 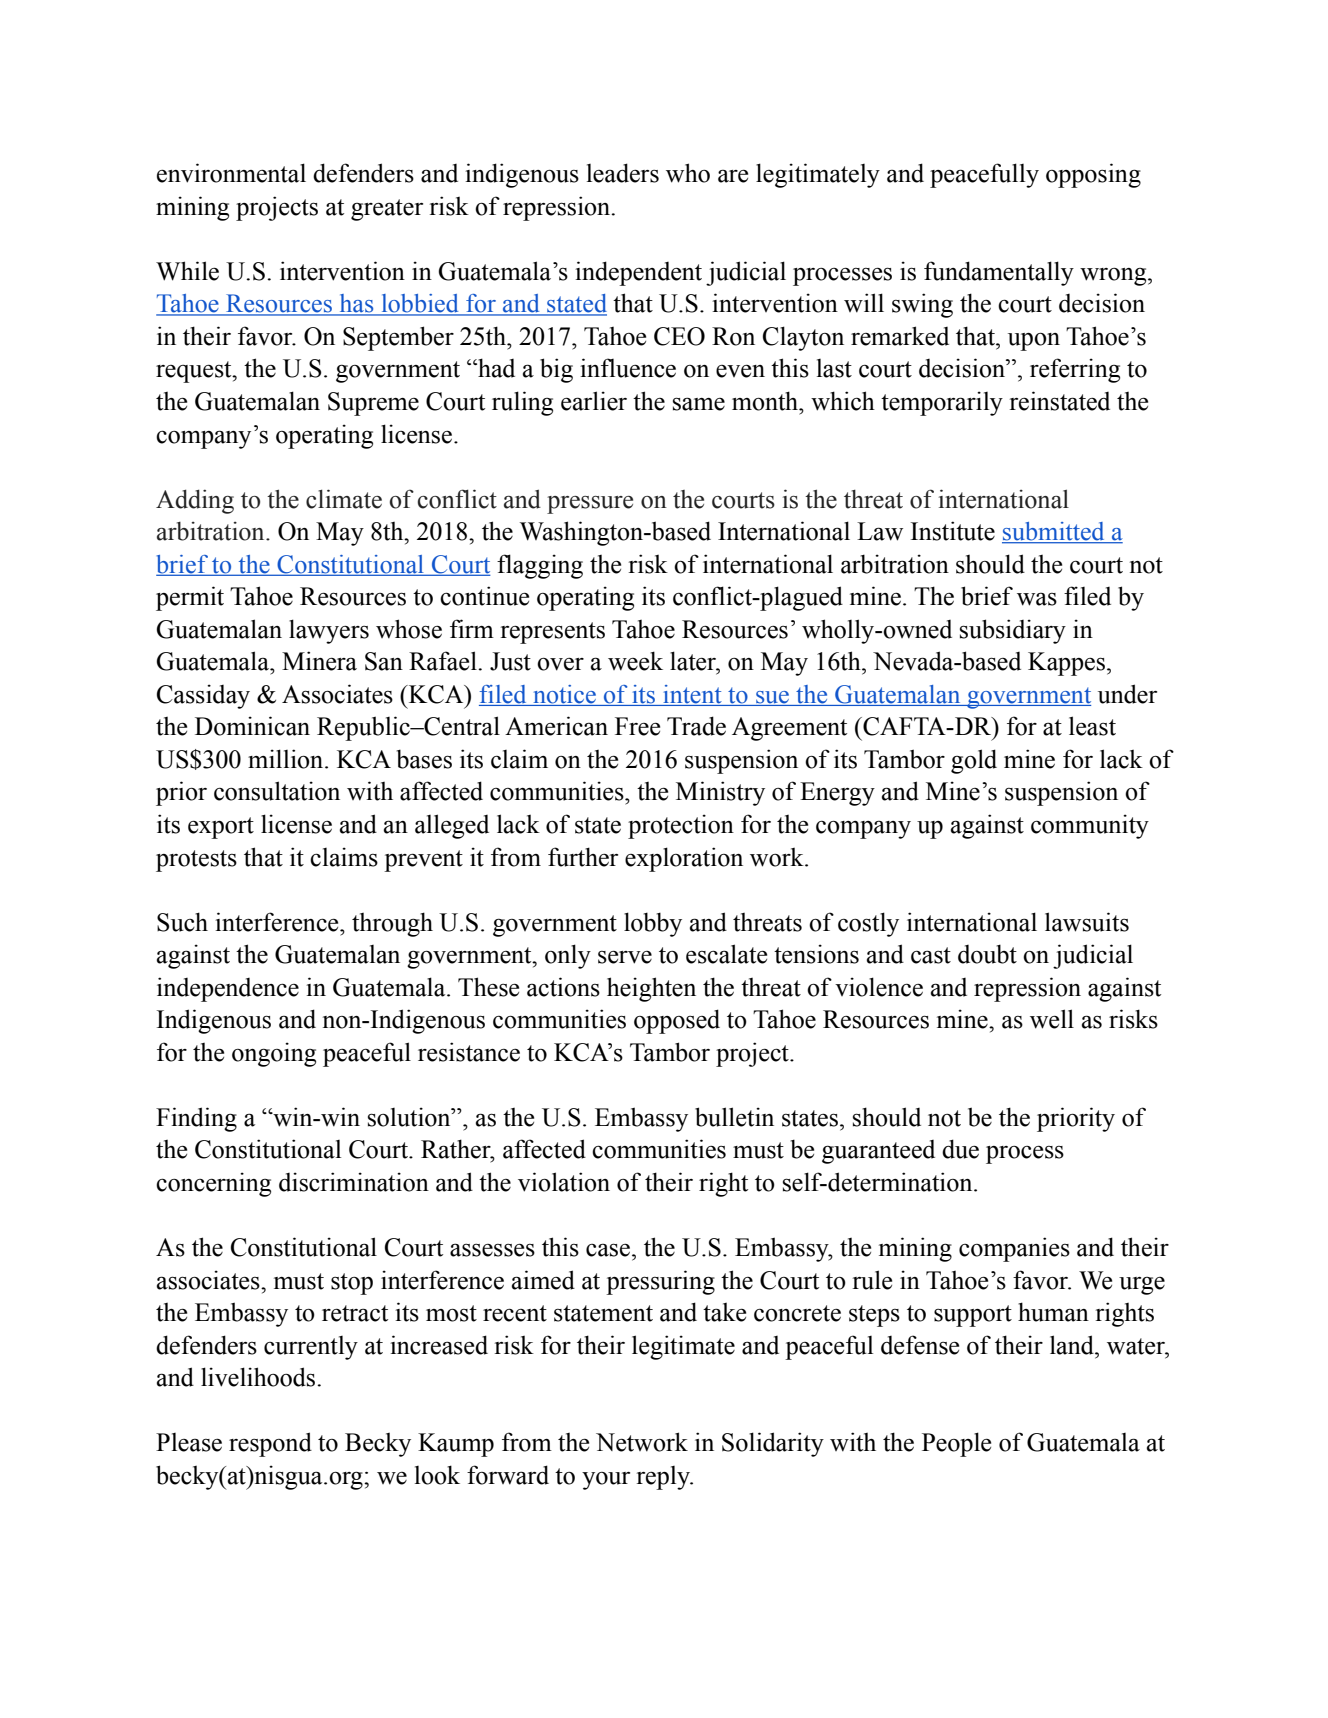 What do you see at coordinates (664, 1478) in the document?
I see `reply` at bounding box center [664, 1478].
